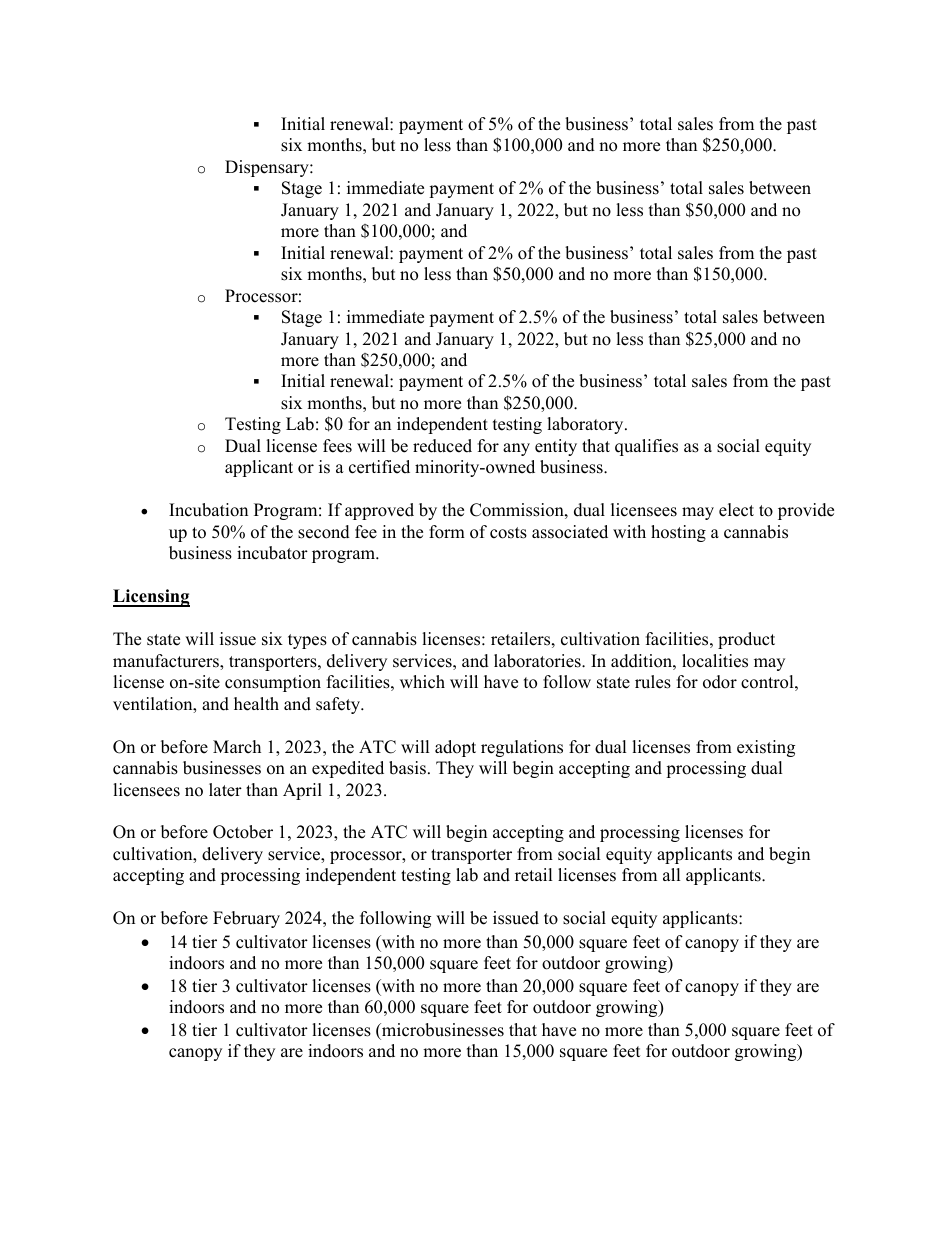 This page has height=1233, width=952. Describe the element at coordinates (678, 533) in the page. I see `hosting` at that location.
